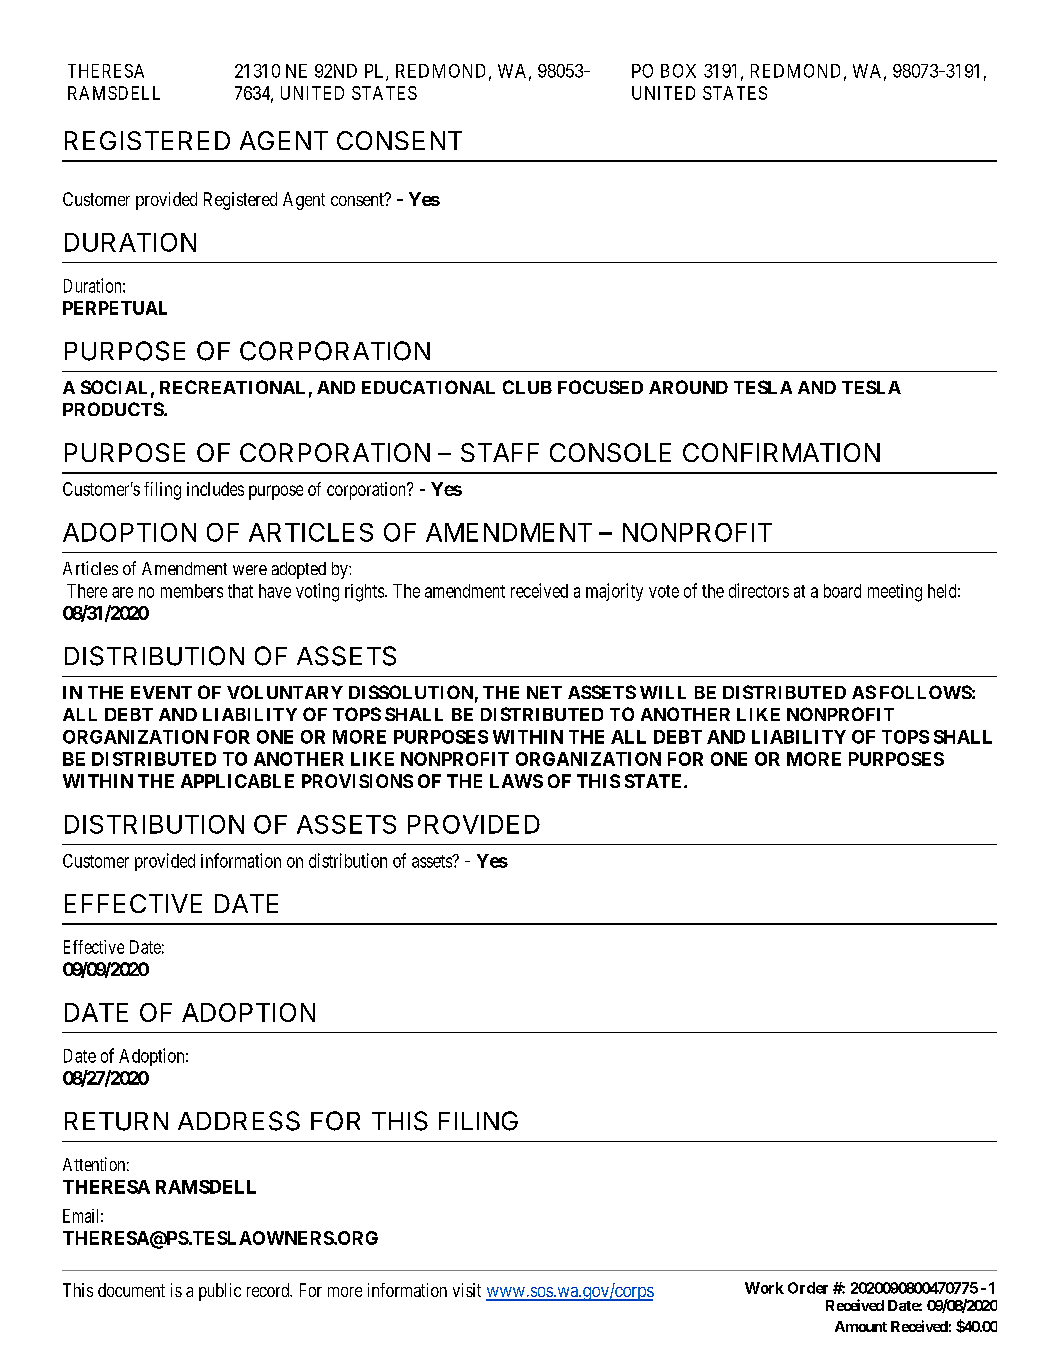 The image size is (1059, 1371). I want to click on PERPETUAL, so click(115, 308).
